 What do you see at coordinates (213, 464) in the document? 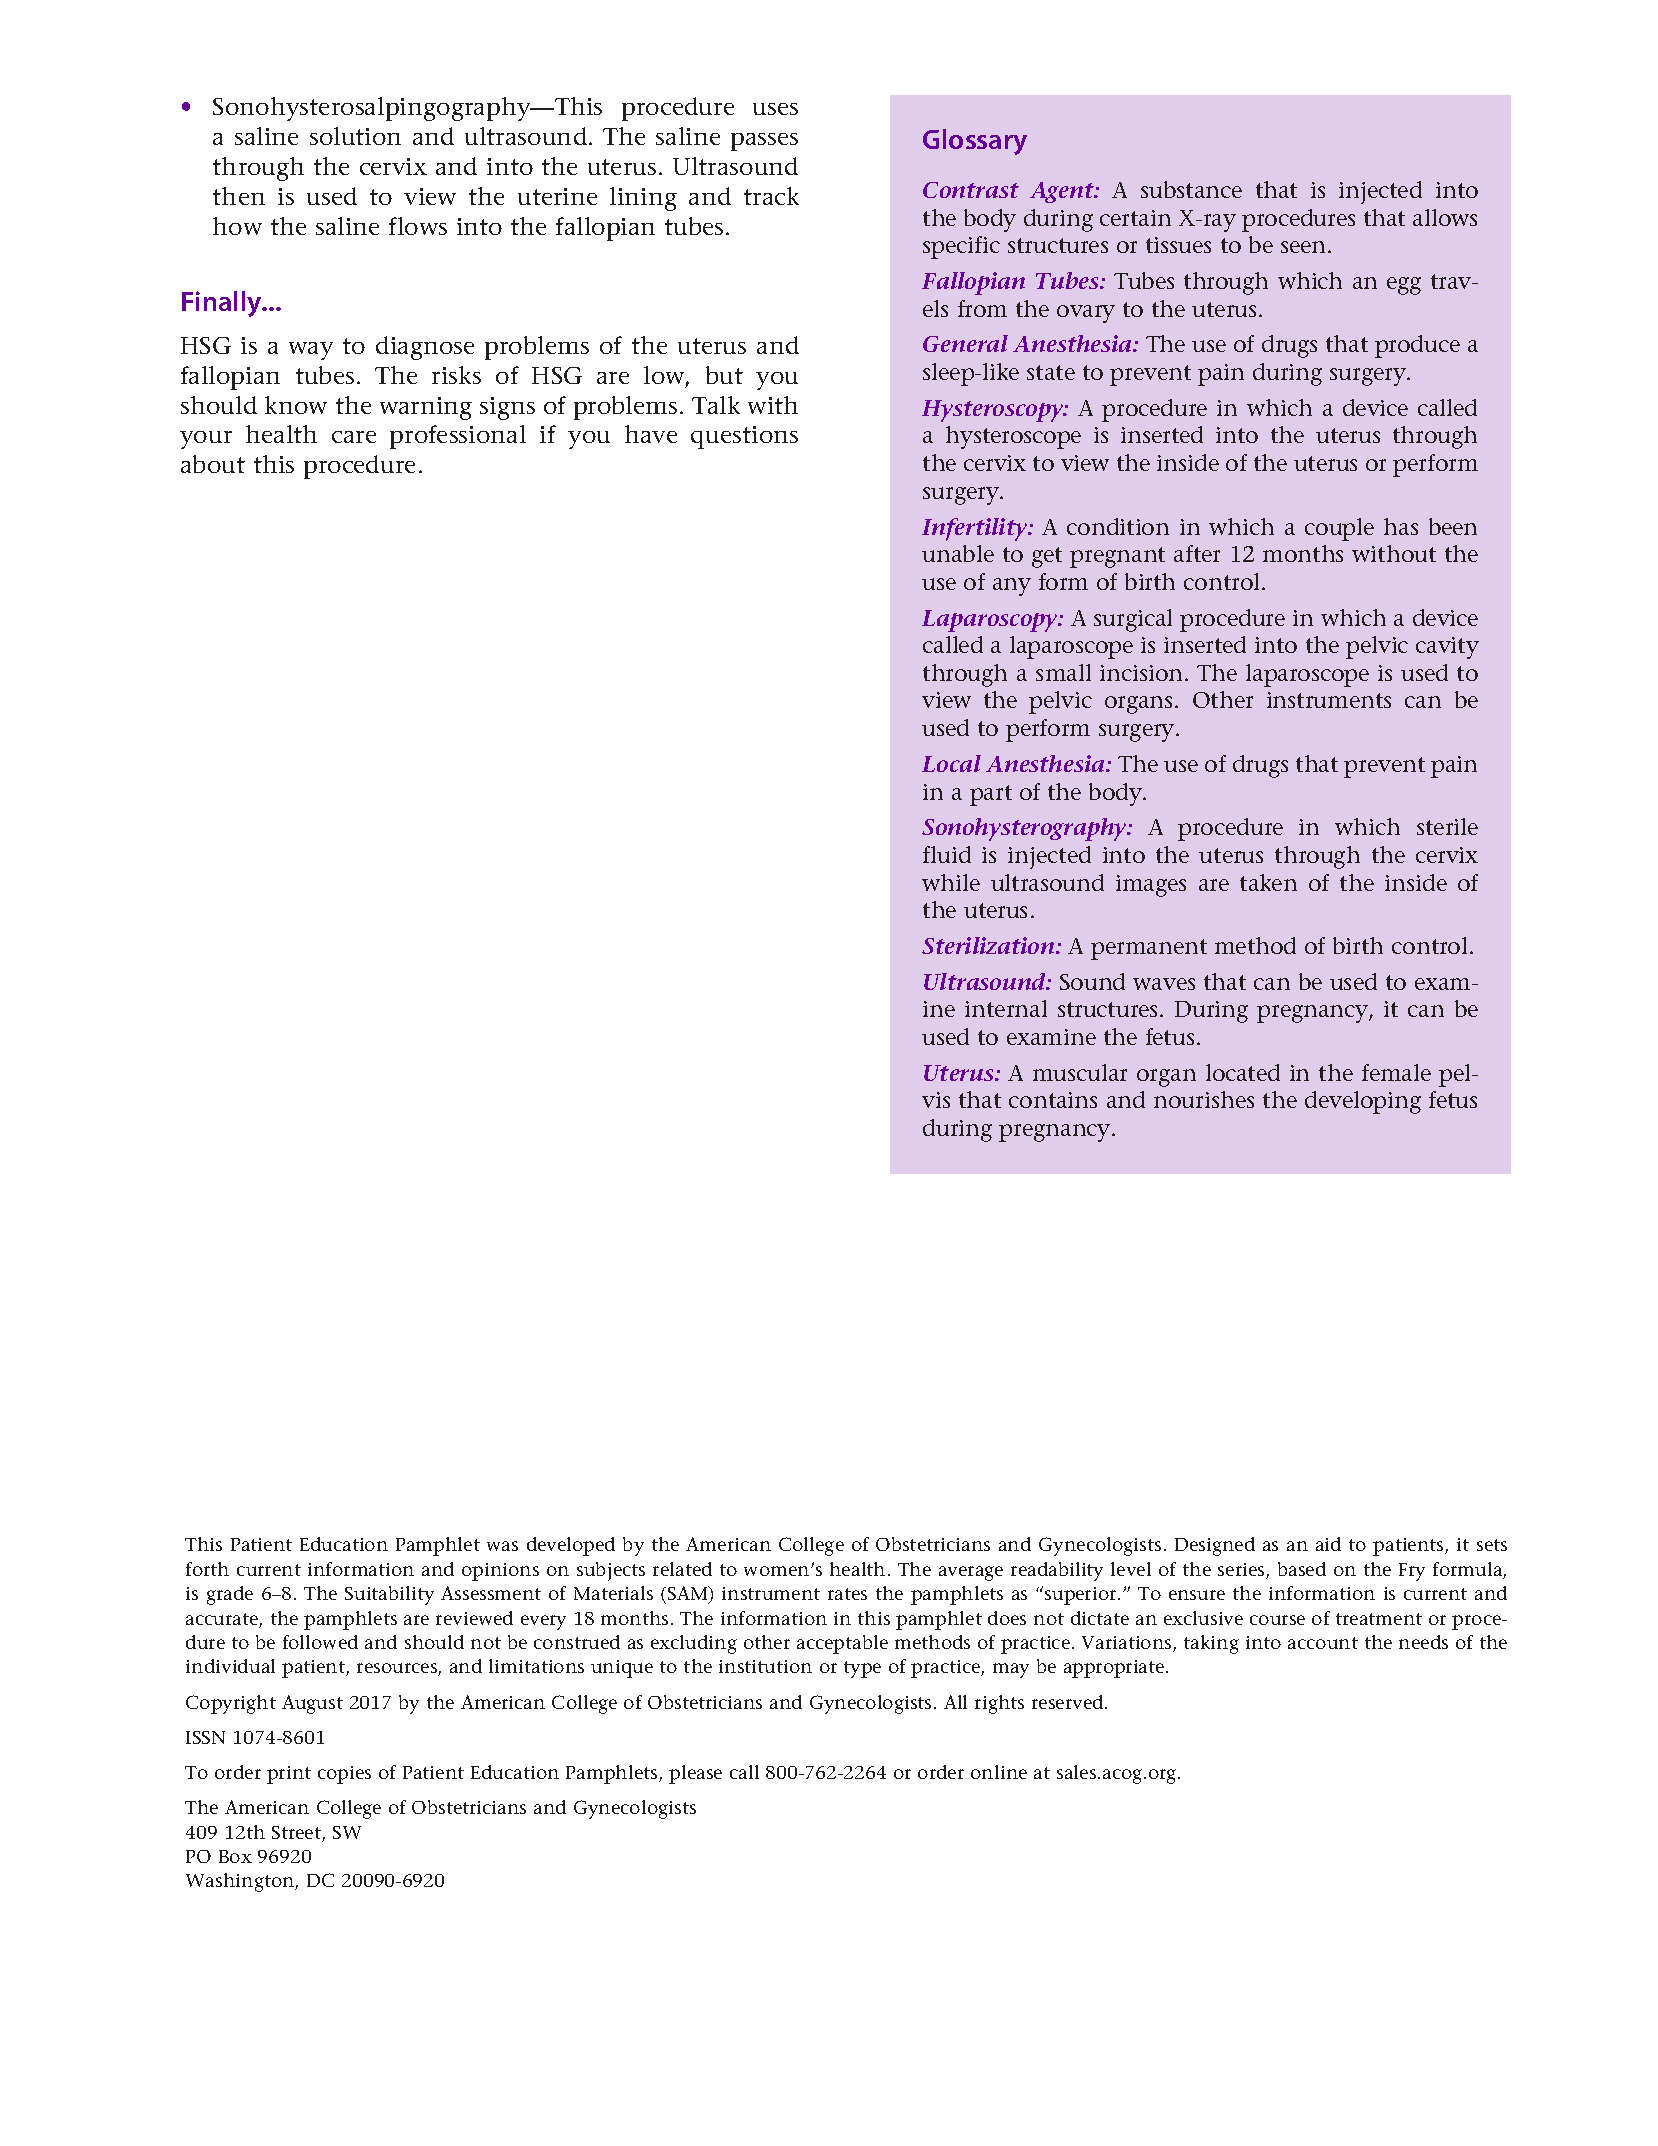
I see `about` at bounding box center [213, 464].
